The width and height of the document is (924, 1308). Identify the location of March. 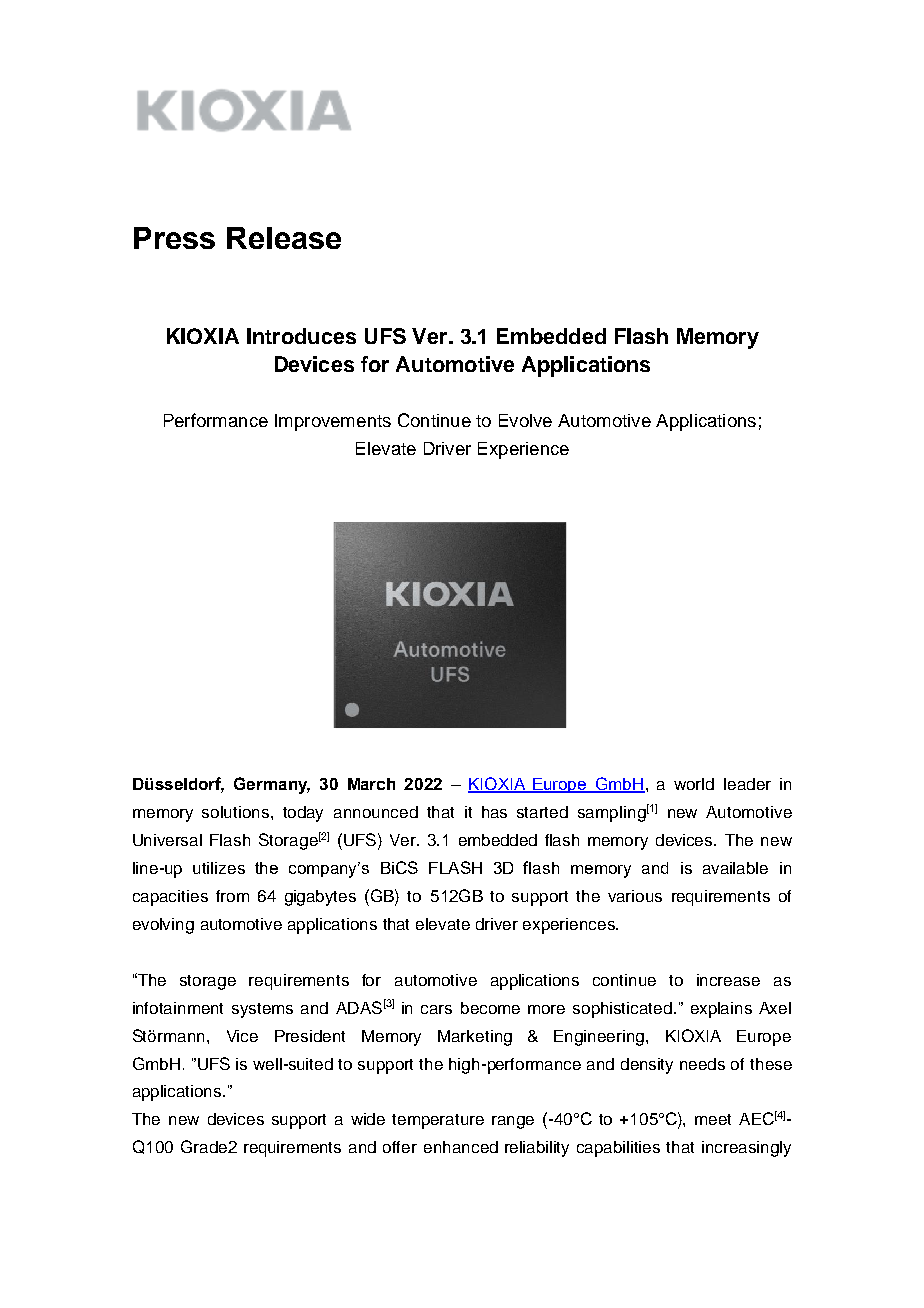
(371, 784).
